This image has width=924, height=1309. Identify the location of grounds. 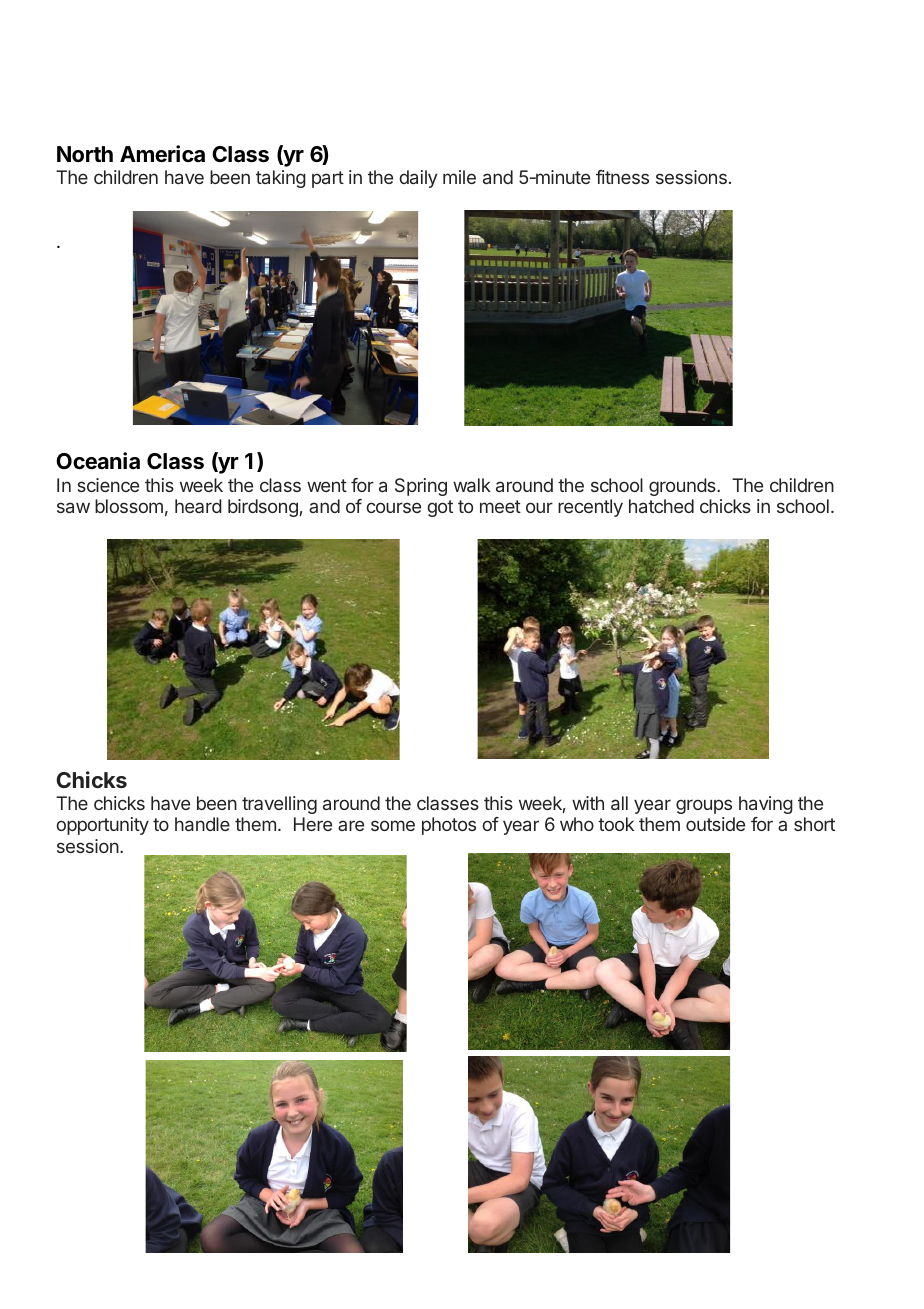
(683, 487).
